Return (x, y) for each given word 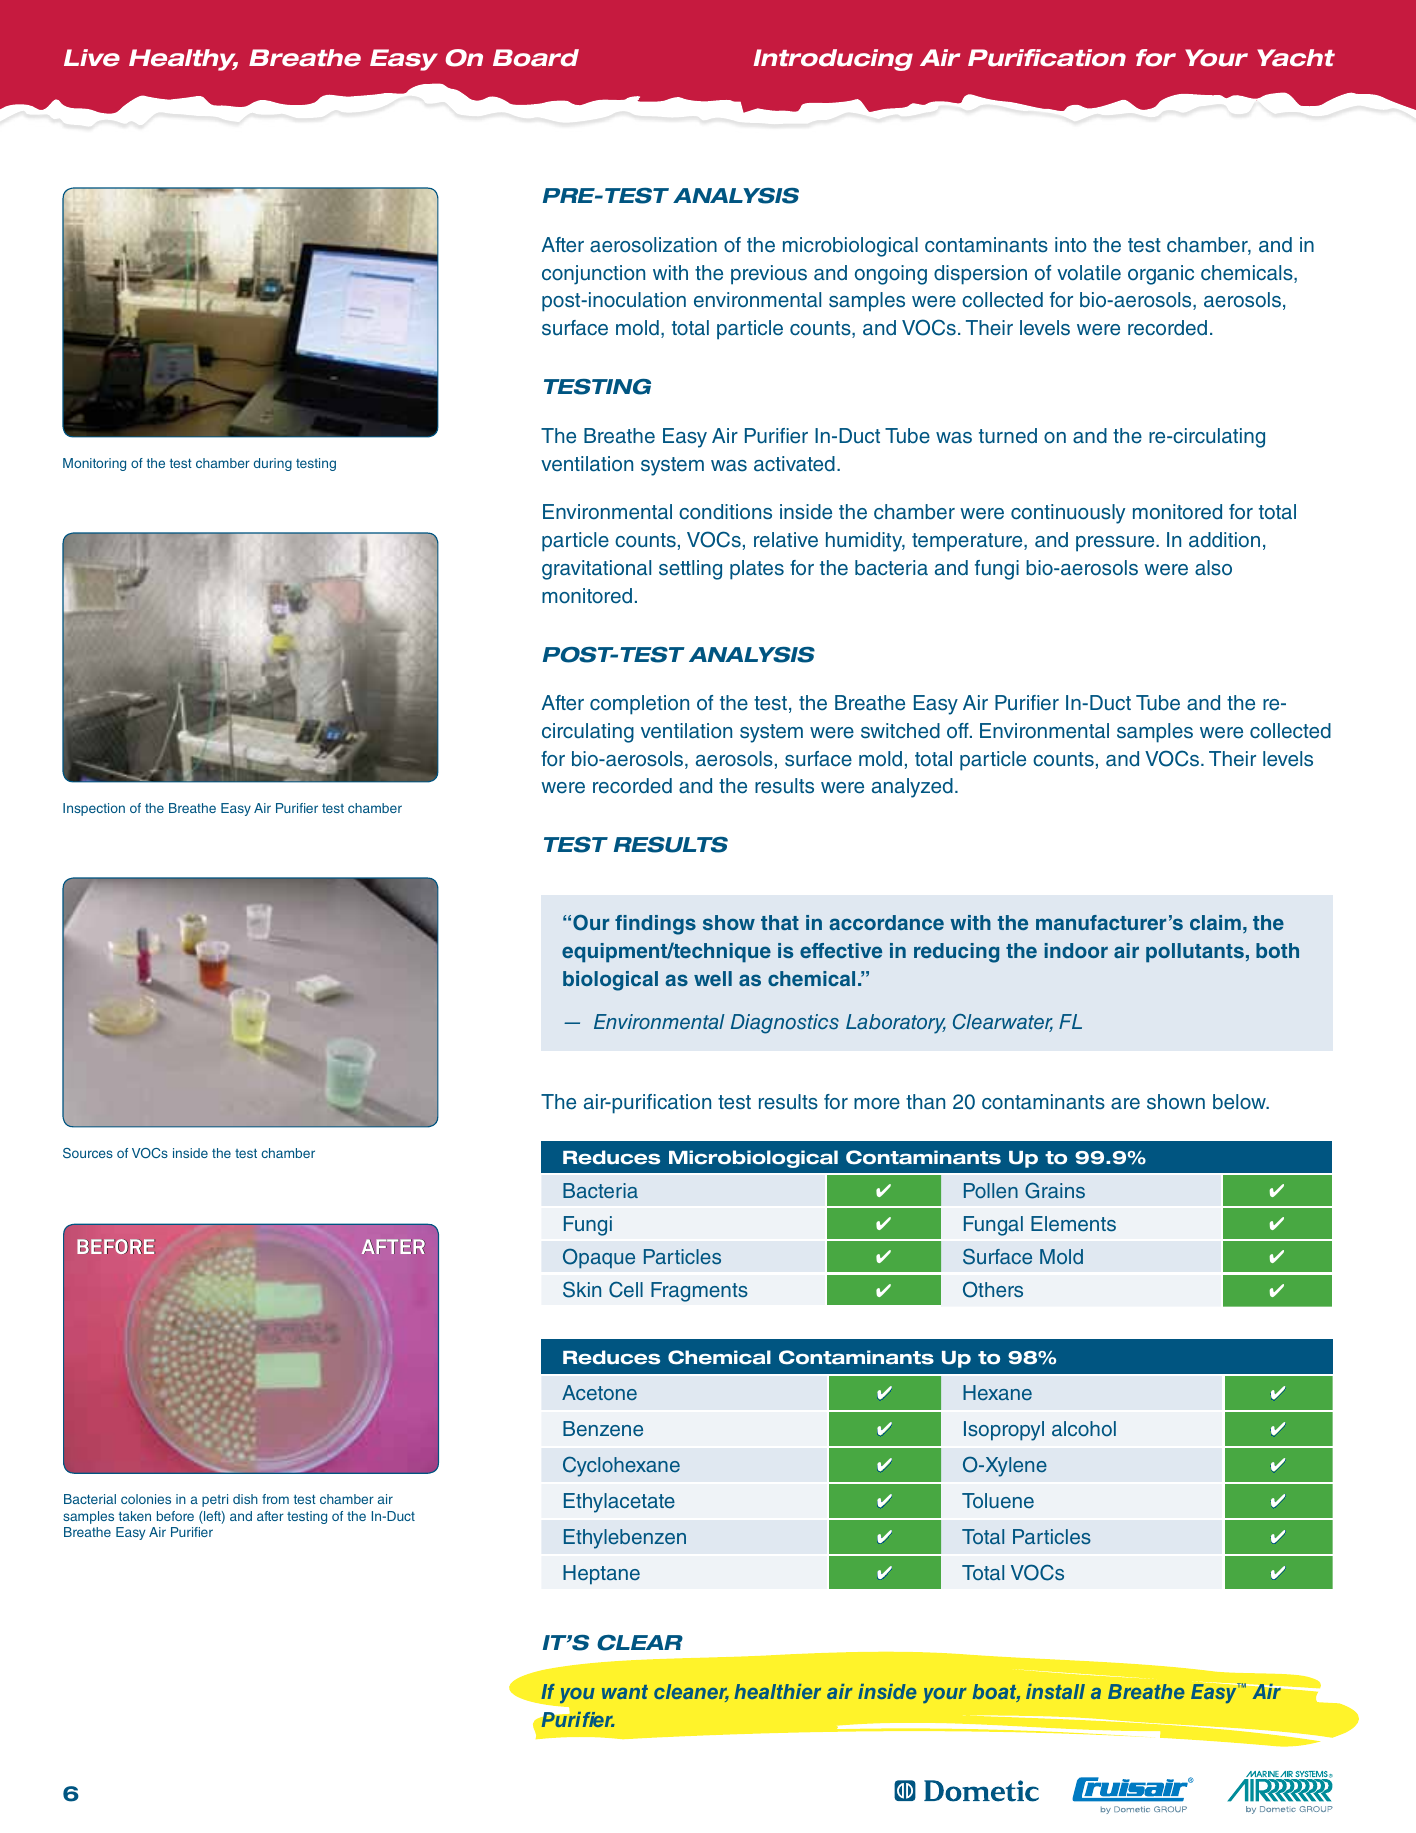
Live (92, 58)
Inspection (94, 809)
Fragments (699, 1292)
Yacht (1296, 58)
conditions (725, 512)
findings (655, 925)
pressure (1116, 544)
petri (215, 1500)
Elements (1073, 1224)
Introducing (833, 60)
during (273, 464)
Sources (88, 1153)
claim (1215, 922)
